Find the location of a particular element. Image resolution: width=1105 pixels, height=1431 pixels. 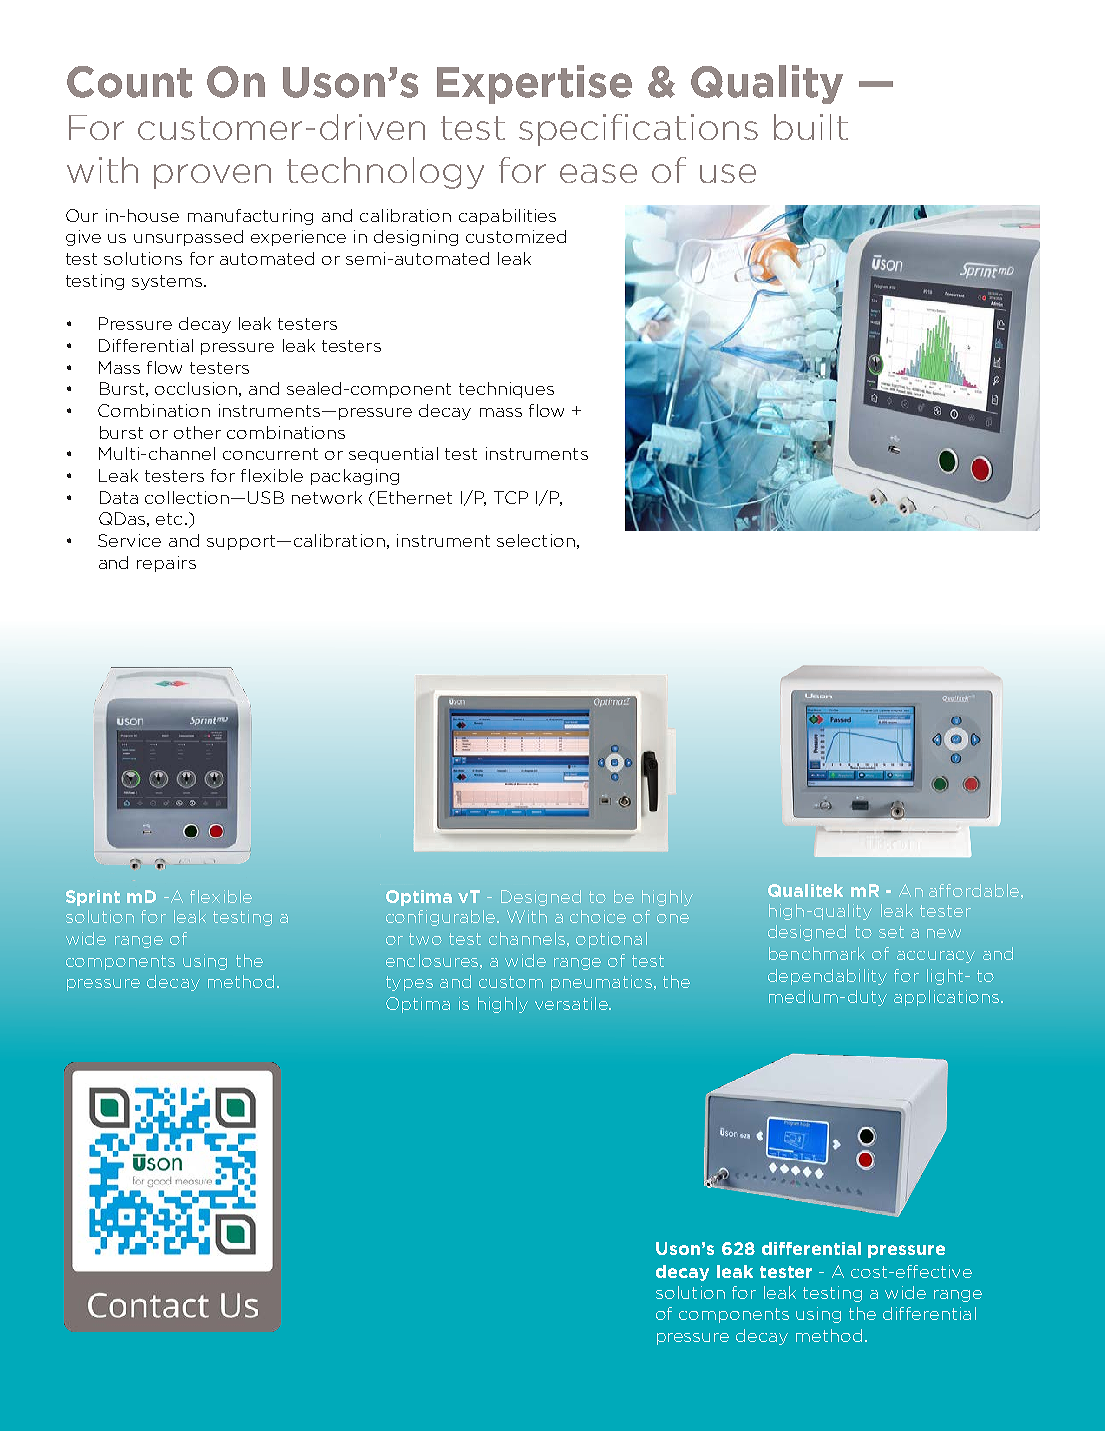

configurable is located at coordinates (442, 918).
